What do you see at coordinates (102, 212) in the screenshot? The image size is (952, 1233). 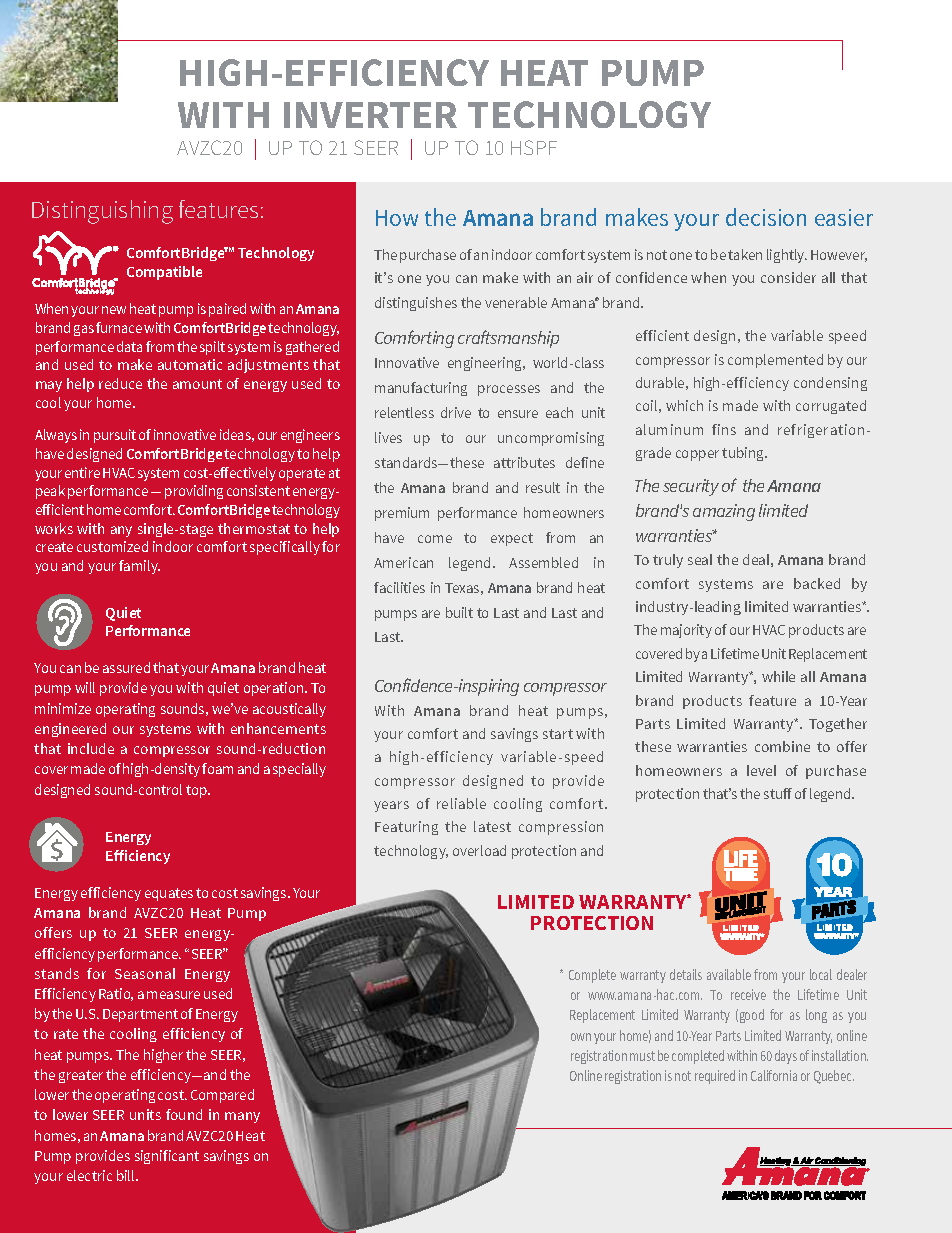 I see `Distinguishing` at bounding box center [102, 212].
